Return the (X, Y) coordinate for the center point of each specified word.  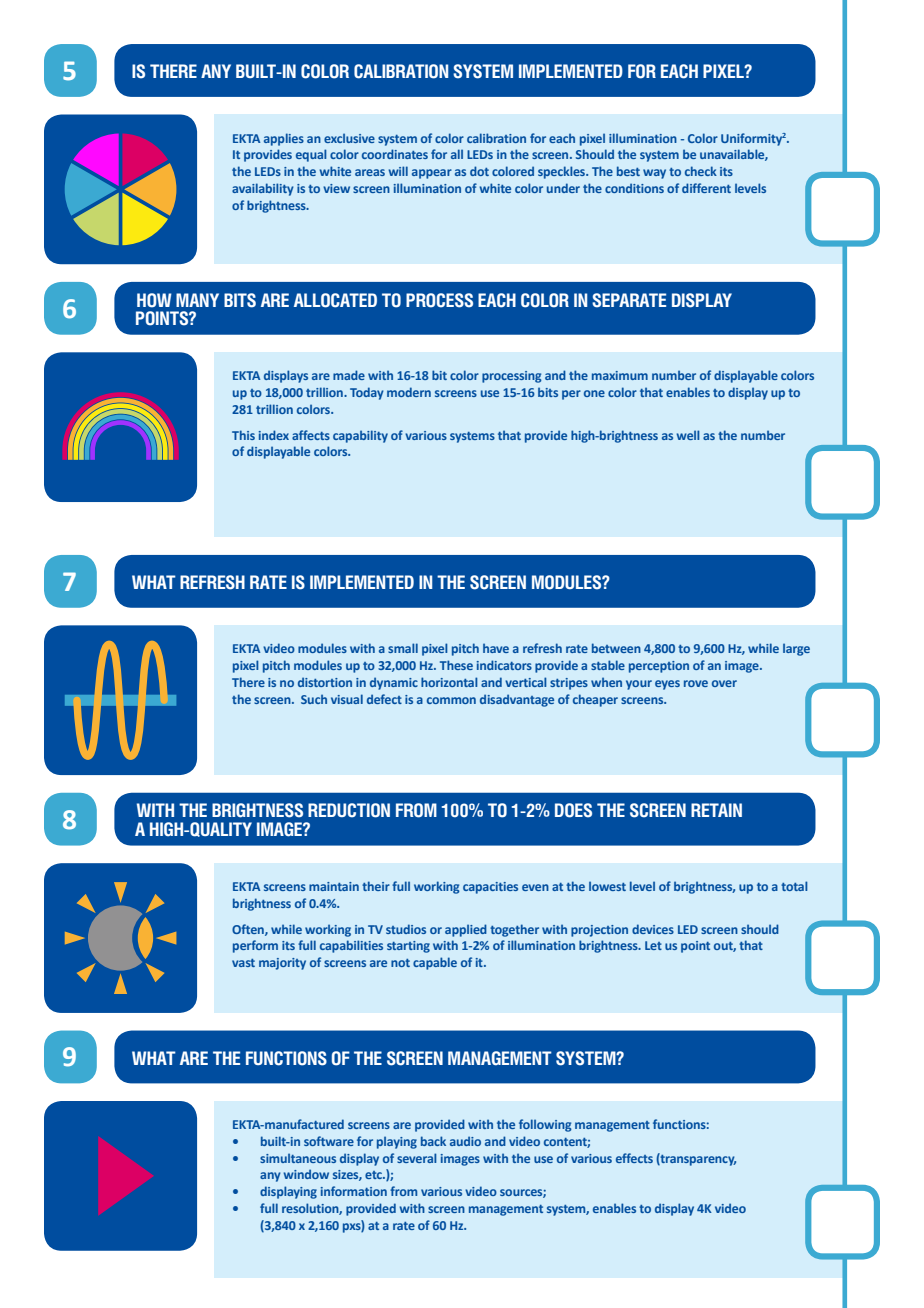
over (724, 683)
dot (479, 171)
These (456, 665)
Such (314, 699)
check (701, 171)
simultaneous (298, 1158)
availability (263, 189)
